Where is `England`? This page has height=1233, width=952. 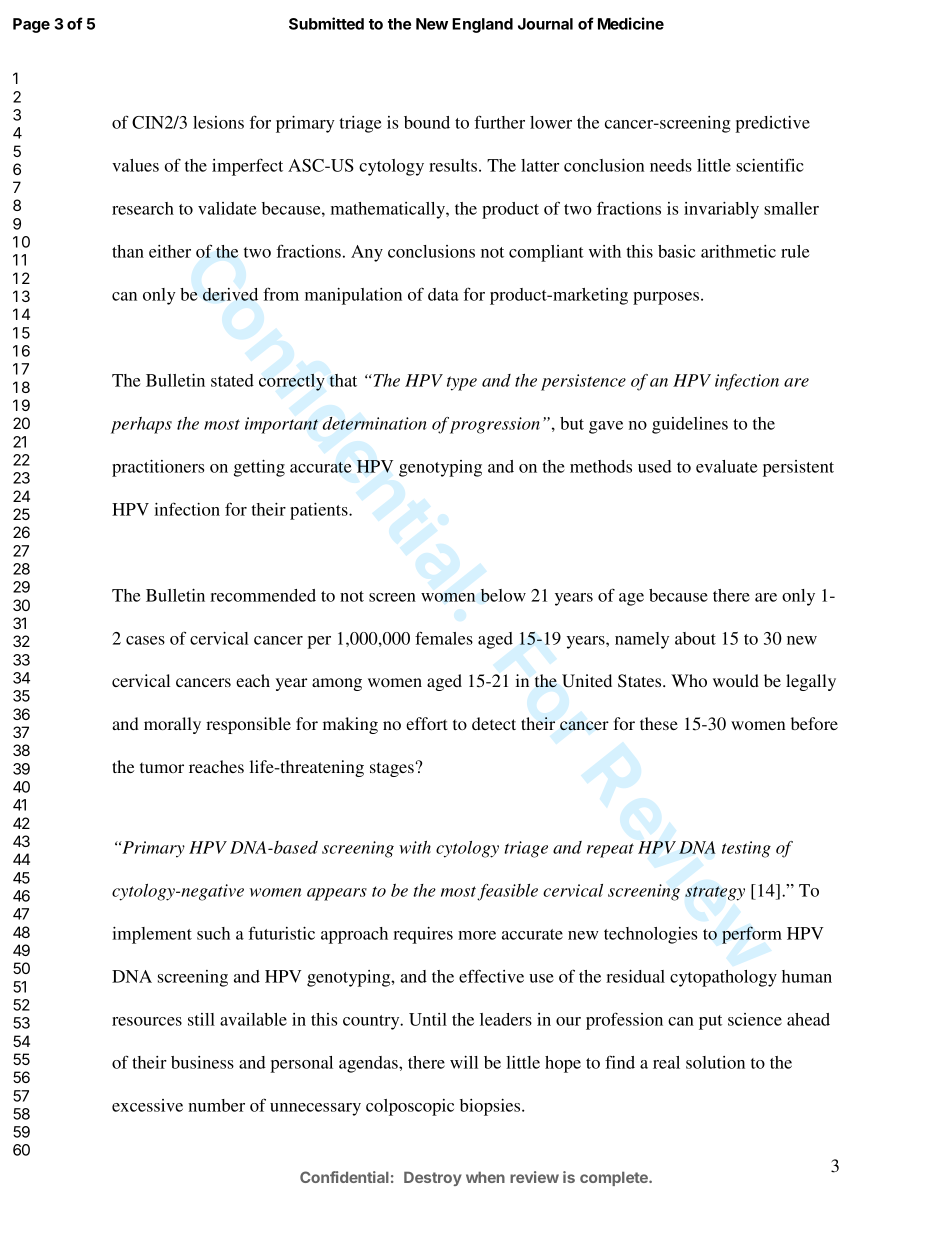
England is located at coordinates (482, 25).
